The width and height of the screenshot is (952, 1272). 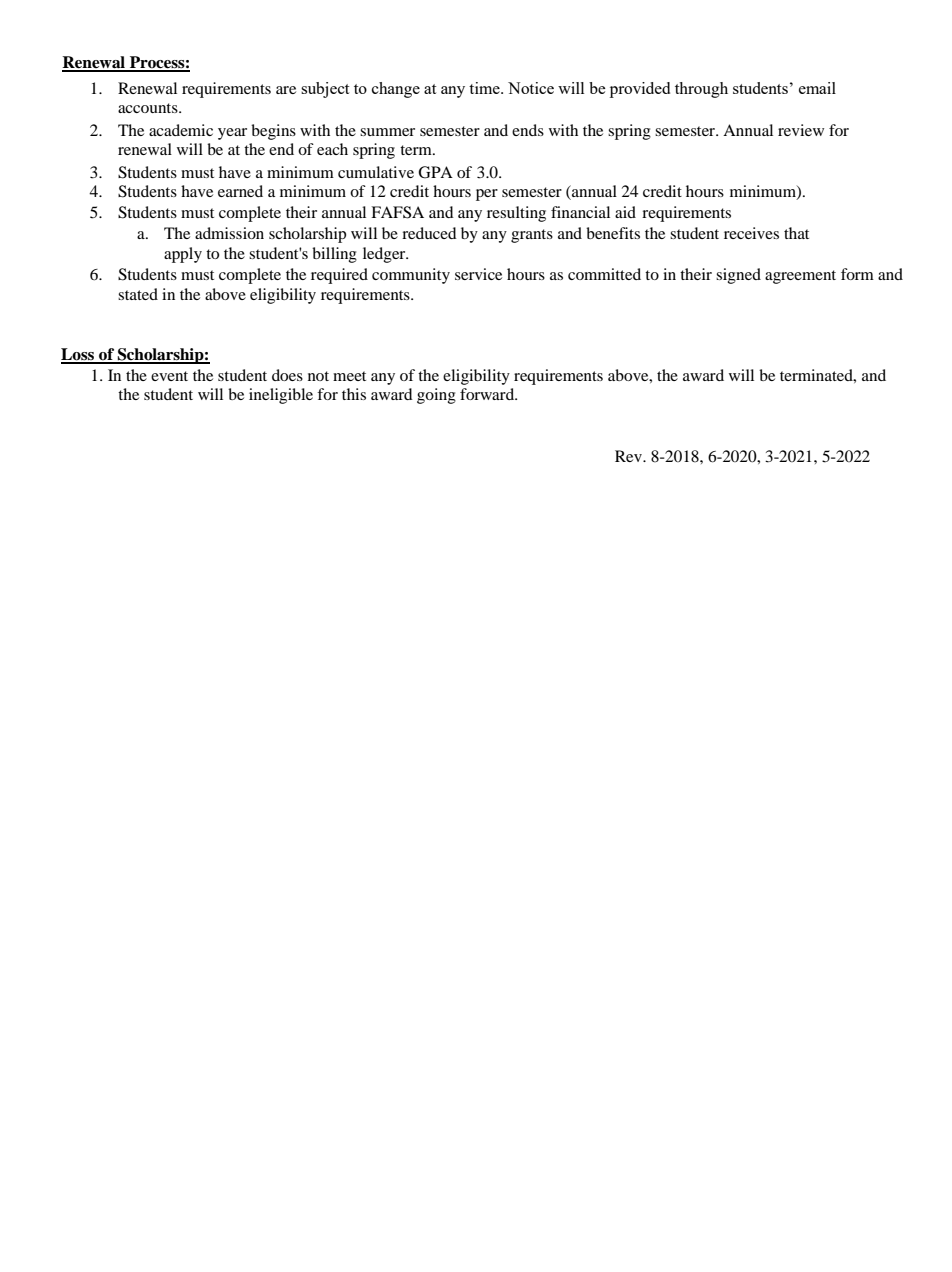 I want to click on per, so click(x=487, y=195).
